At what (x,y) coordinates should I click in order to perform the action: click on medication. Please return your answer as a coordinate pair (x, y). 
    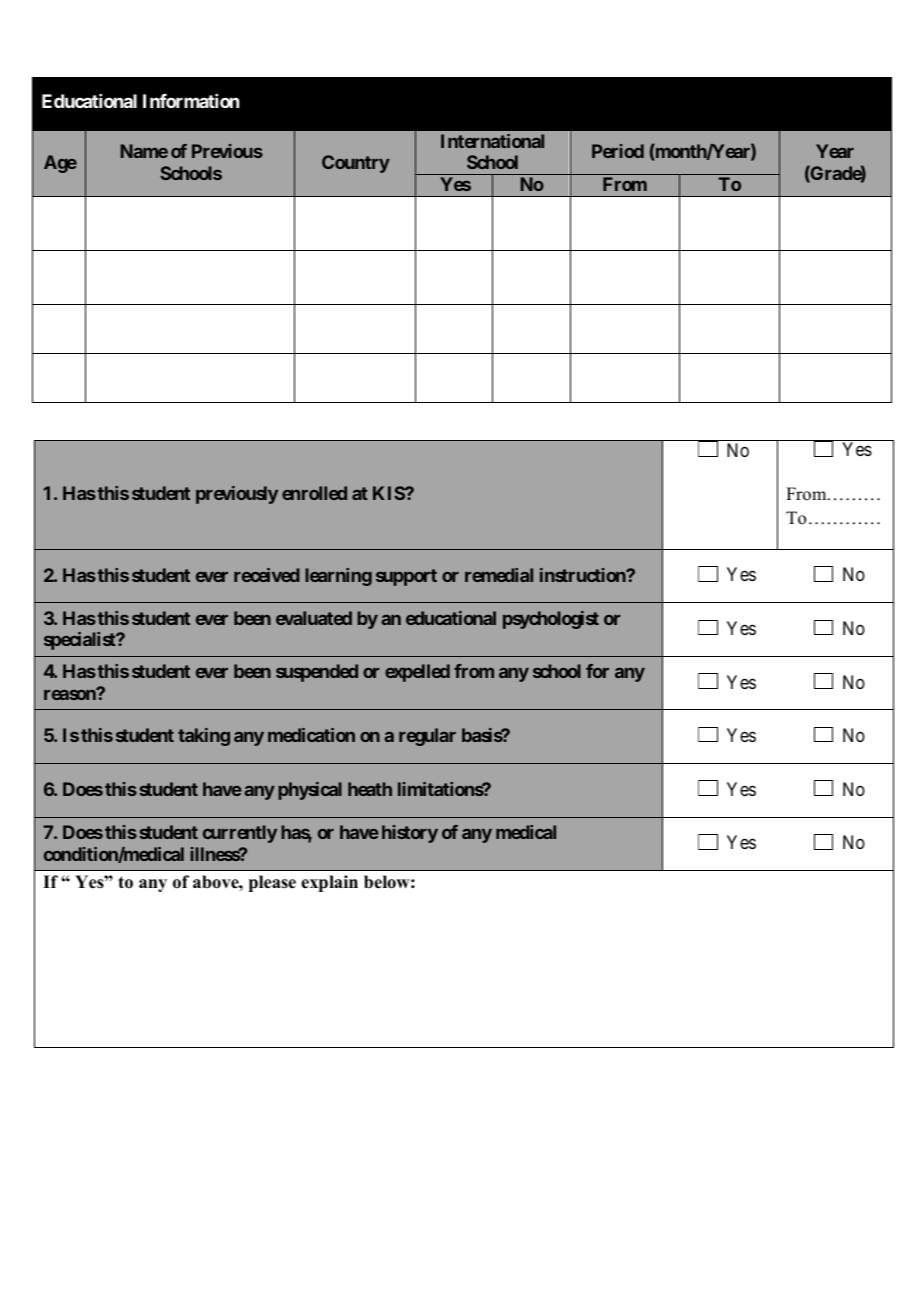
    Looking at the image, I should click on (311, 735).
